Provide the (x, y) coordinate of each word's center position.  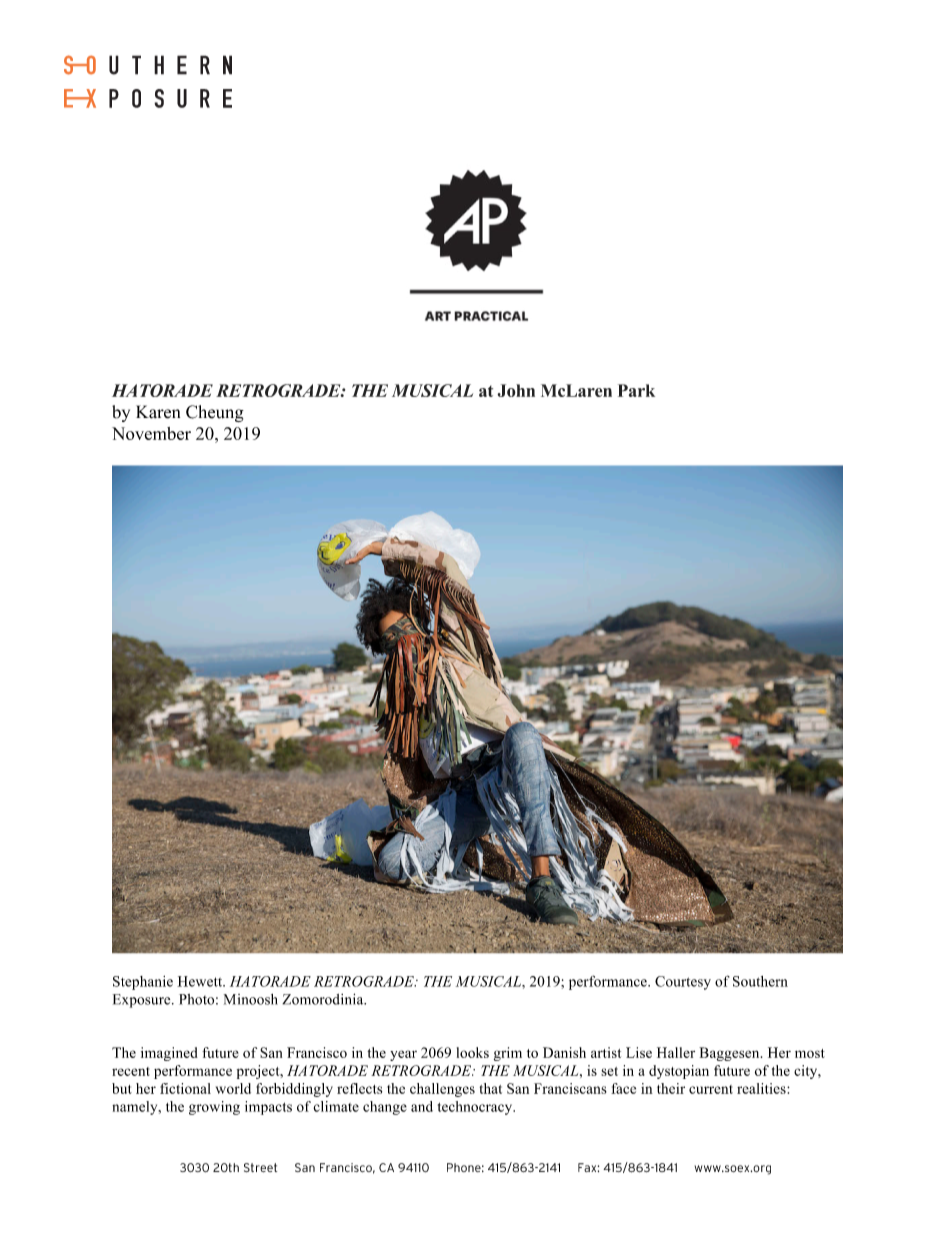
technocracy (476, 1108)
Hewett (201, 981)
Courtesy (683, 983)
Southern (760, 981)
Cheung (215, 413)
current (711, 1089)
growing (214, 1108)
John (516, 390)
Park (636, 390)
